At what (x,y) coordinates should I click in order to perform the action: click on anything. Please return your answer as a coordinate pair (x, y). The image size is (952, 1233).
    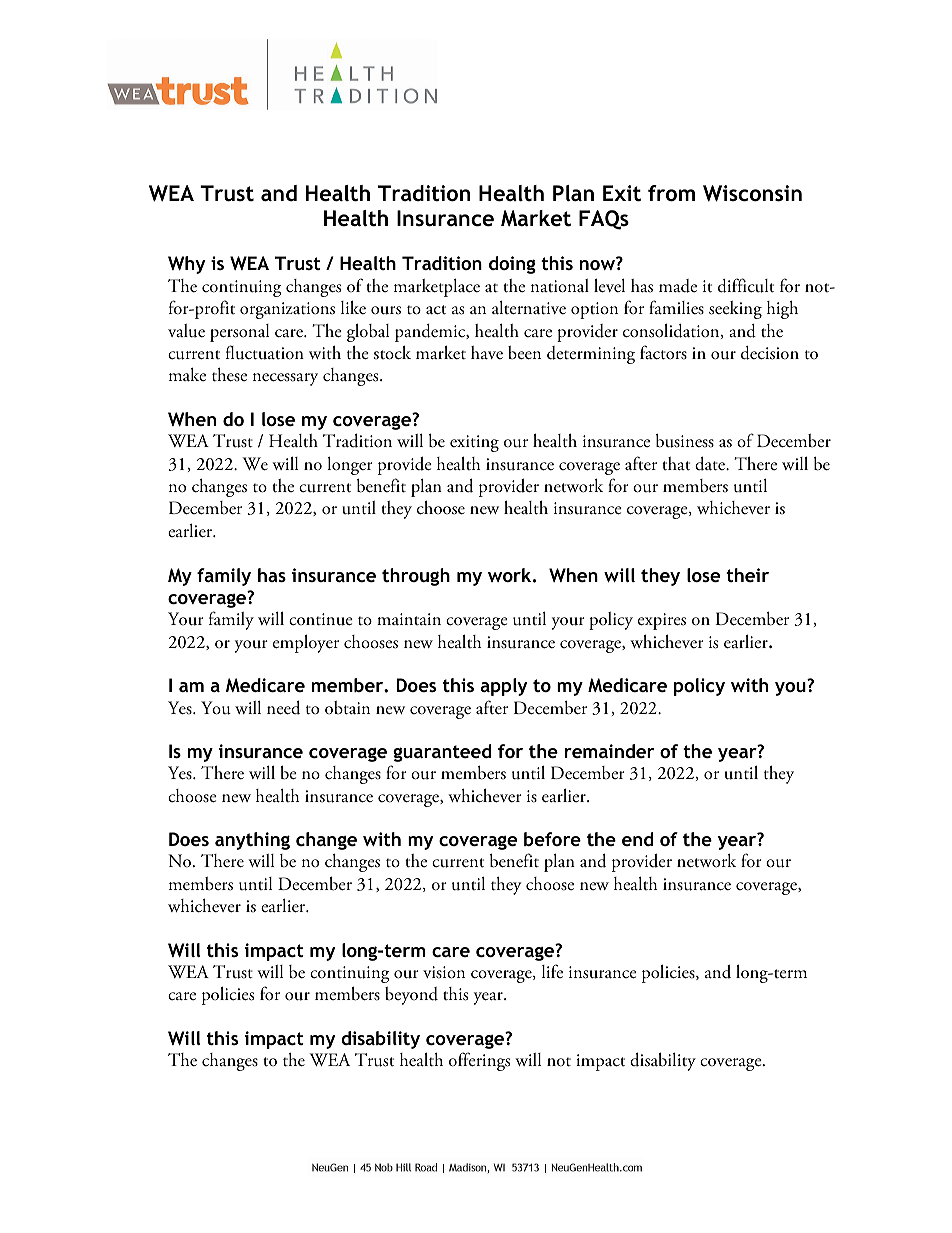
    Looking at the image, I should click on (252, 841).
